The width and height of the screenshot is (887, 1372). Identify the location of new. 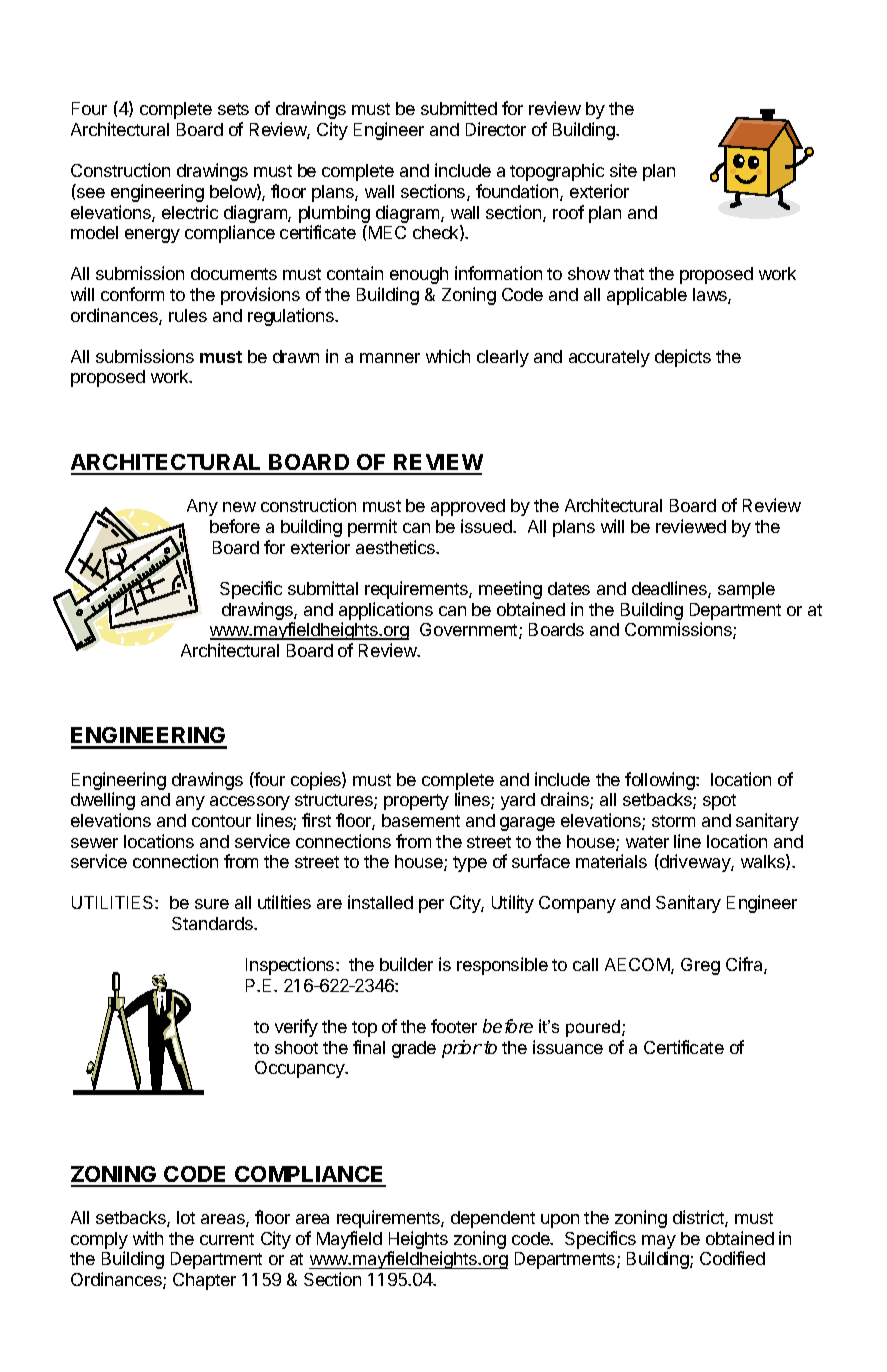
(239, 507).
